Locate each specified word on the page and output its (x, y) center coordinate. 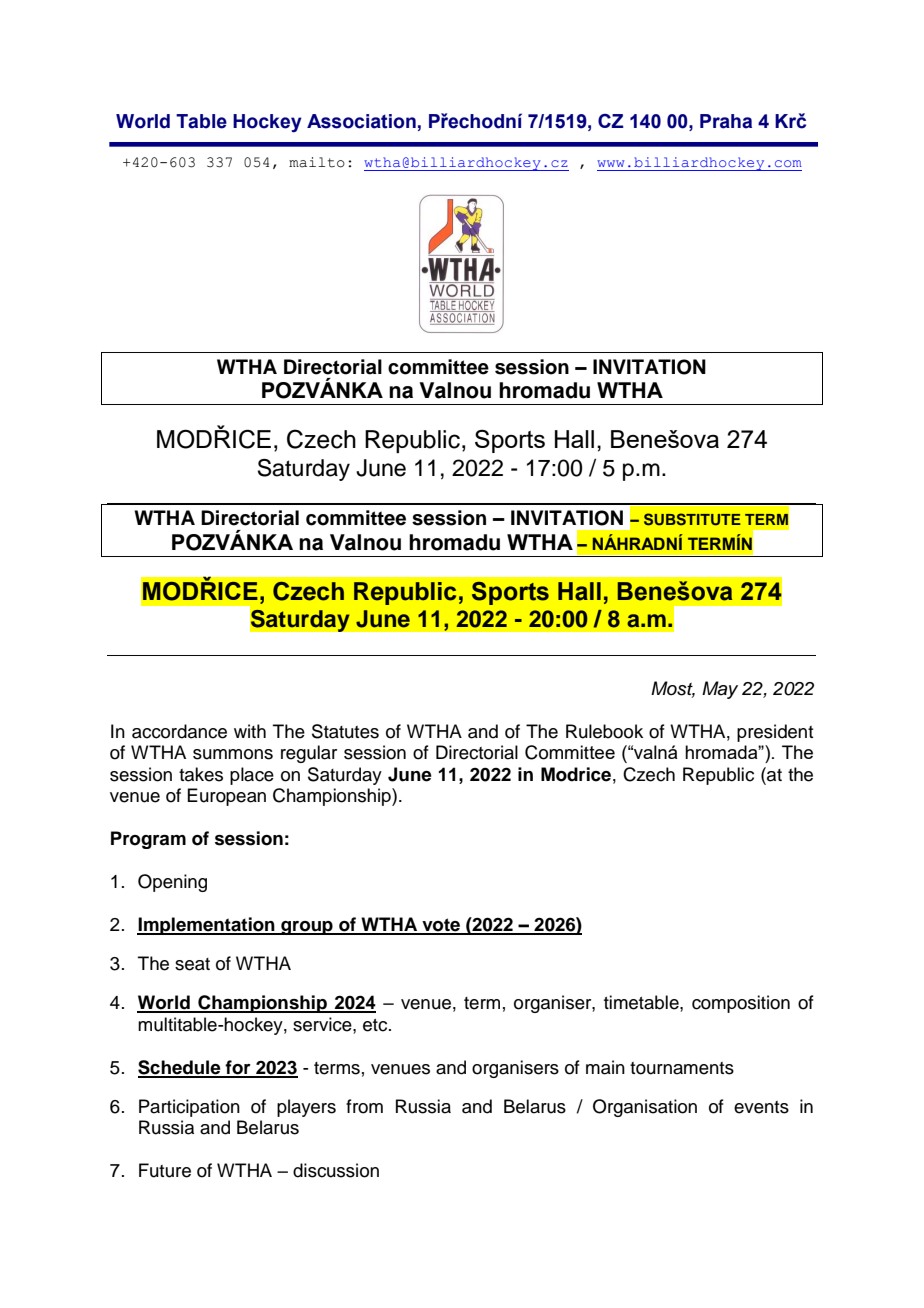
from (364, 1106)
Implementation (207, 926)
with (250, 731)
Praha (726, 121)
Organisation (645, 1108)
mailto (317, 162)
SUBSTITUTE (692, 519)
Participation (189, 1108)
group (307, 928)
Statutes (345, 731)
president (775, 733)
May (720, 690)
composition (741, 1004)
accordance (179, 731)
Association (361, 121)
